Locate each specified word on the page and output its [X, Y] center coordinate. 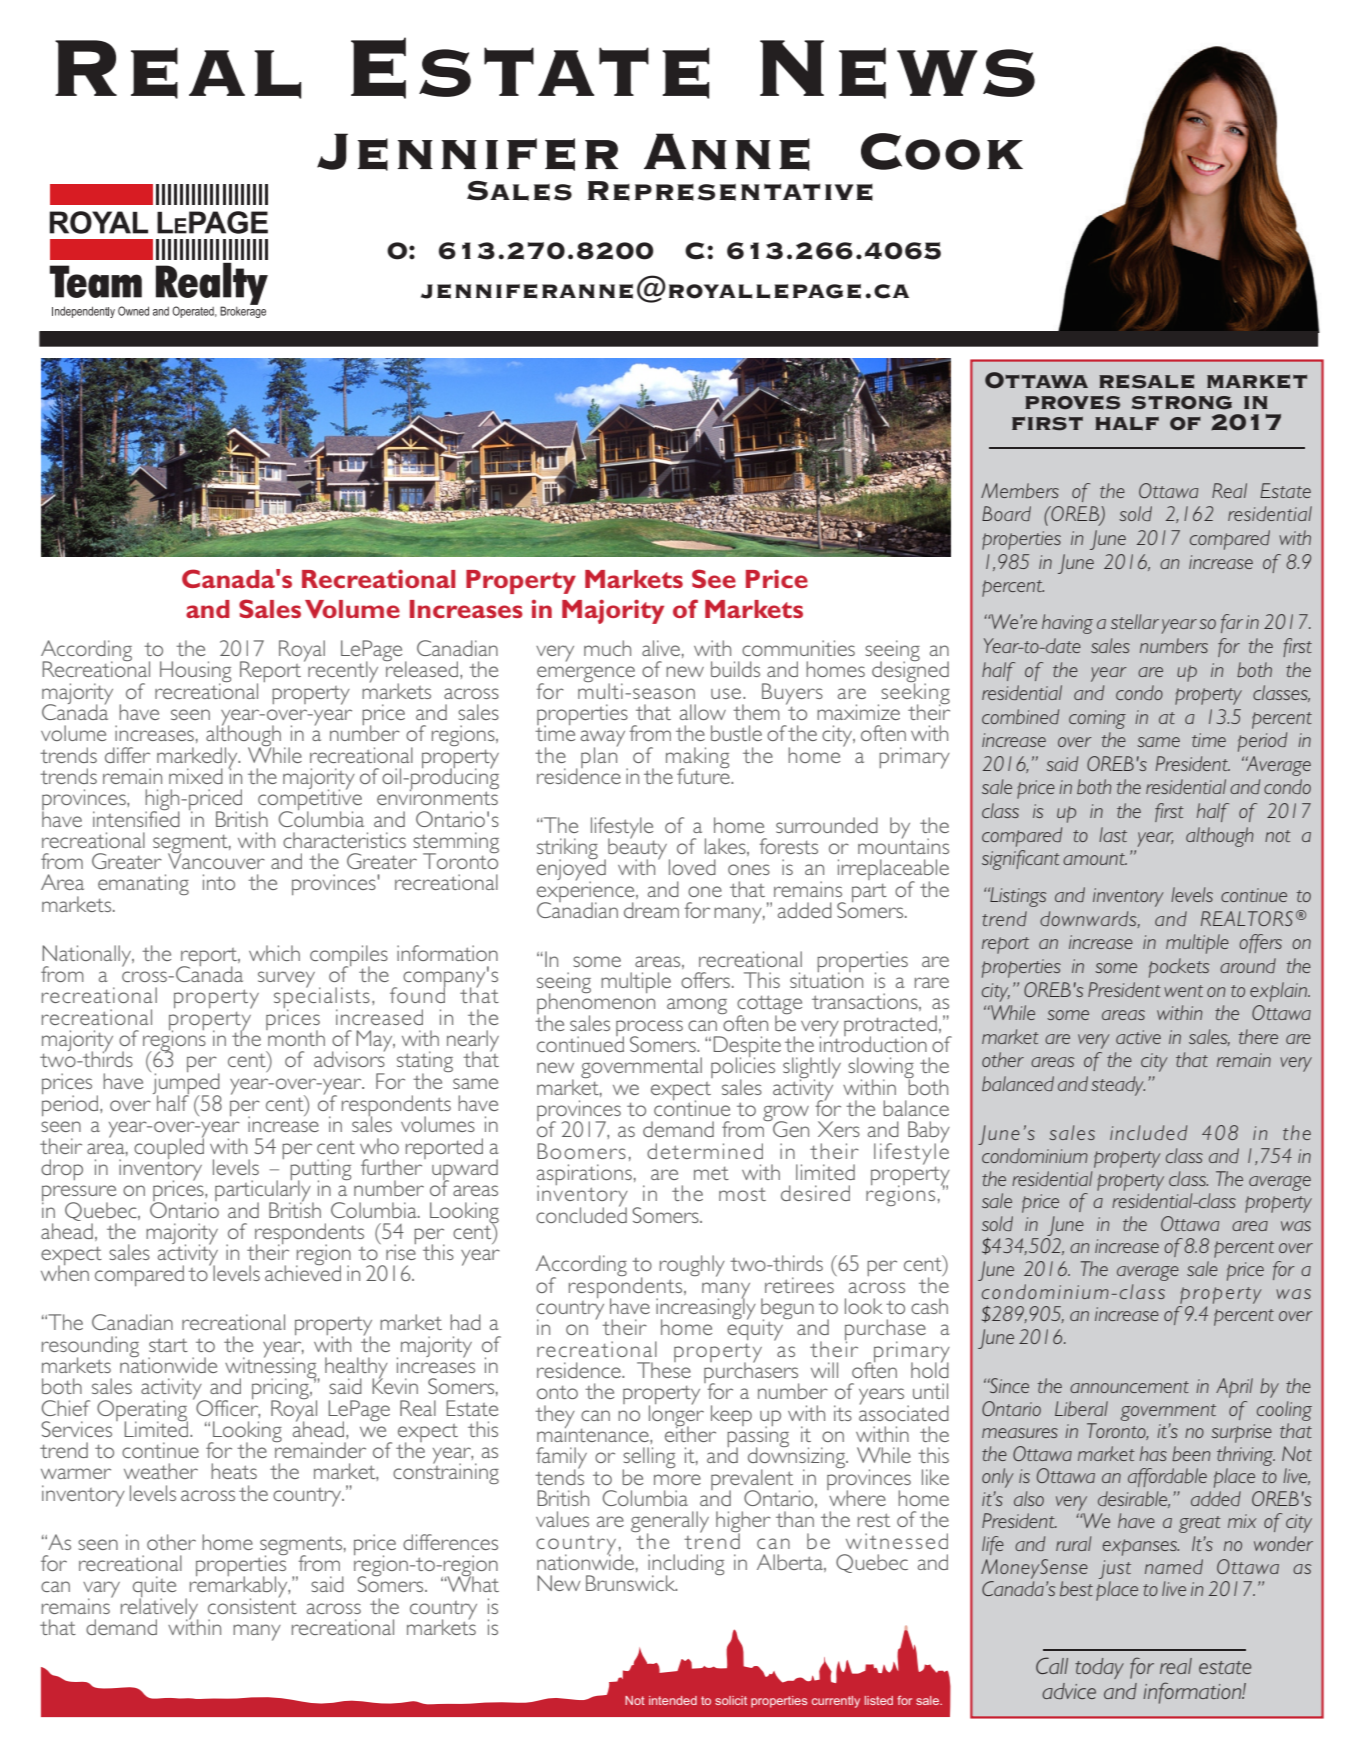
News [897, 69]
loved [692, 867]
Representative [730, 191]
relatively [159, 1608]
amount [1095, 859]
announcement [1129, 1387]
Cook [942, 151]
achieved [303, 1272]
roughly [692, 1266]
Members [1020, 490]
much [607, 648]
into [219, 882]
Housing [195, 673]
